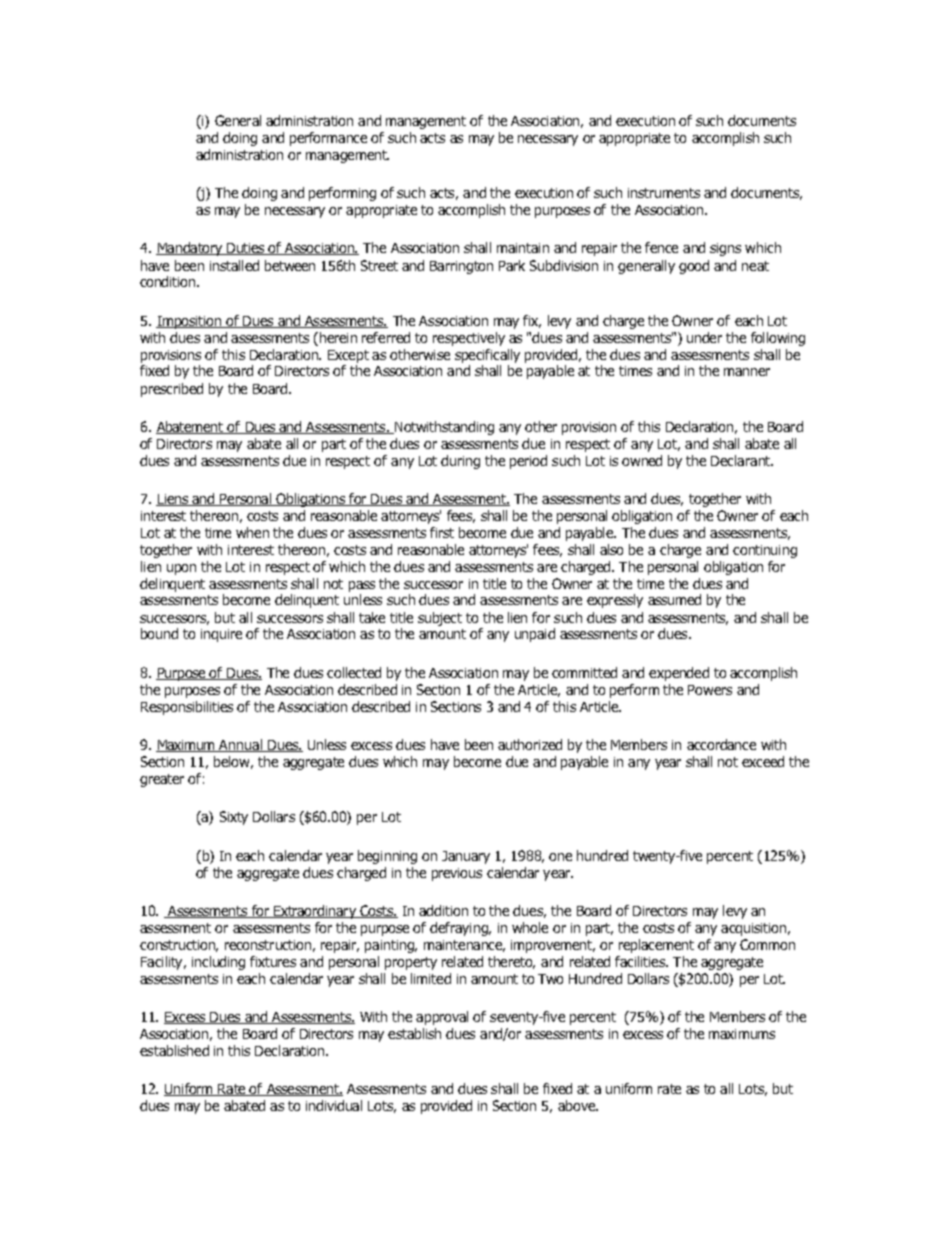 The image size is (952, 1233). What do you see at coordinates (461, 267) in the page?
I see `Barrington` at bounding box center [461, 267].
